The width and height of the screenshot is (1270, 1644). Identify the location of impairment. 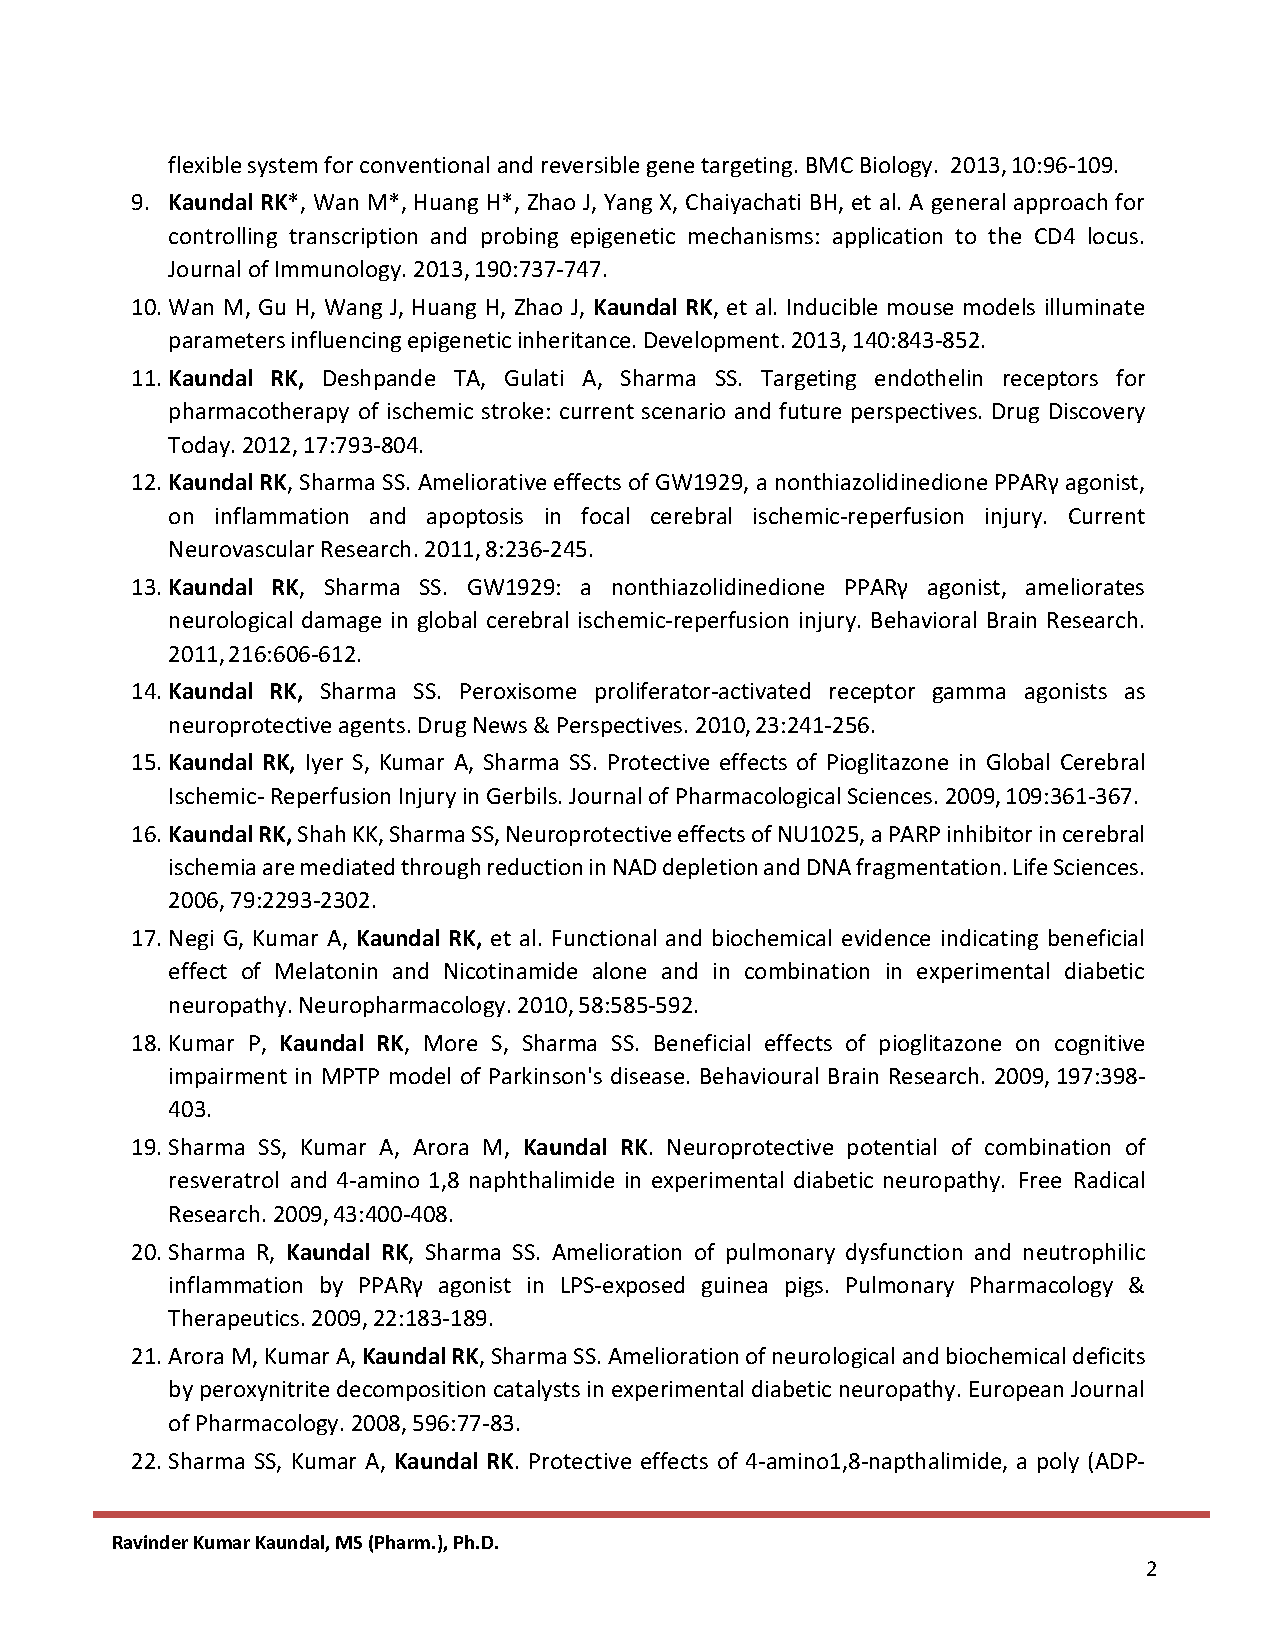
(228, 1078).
